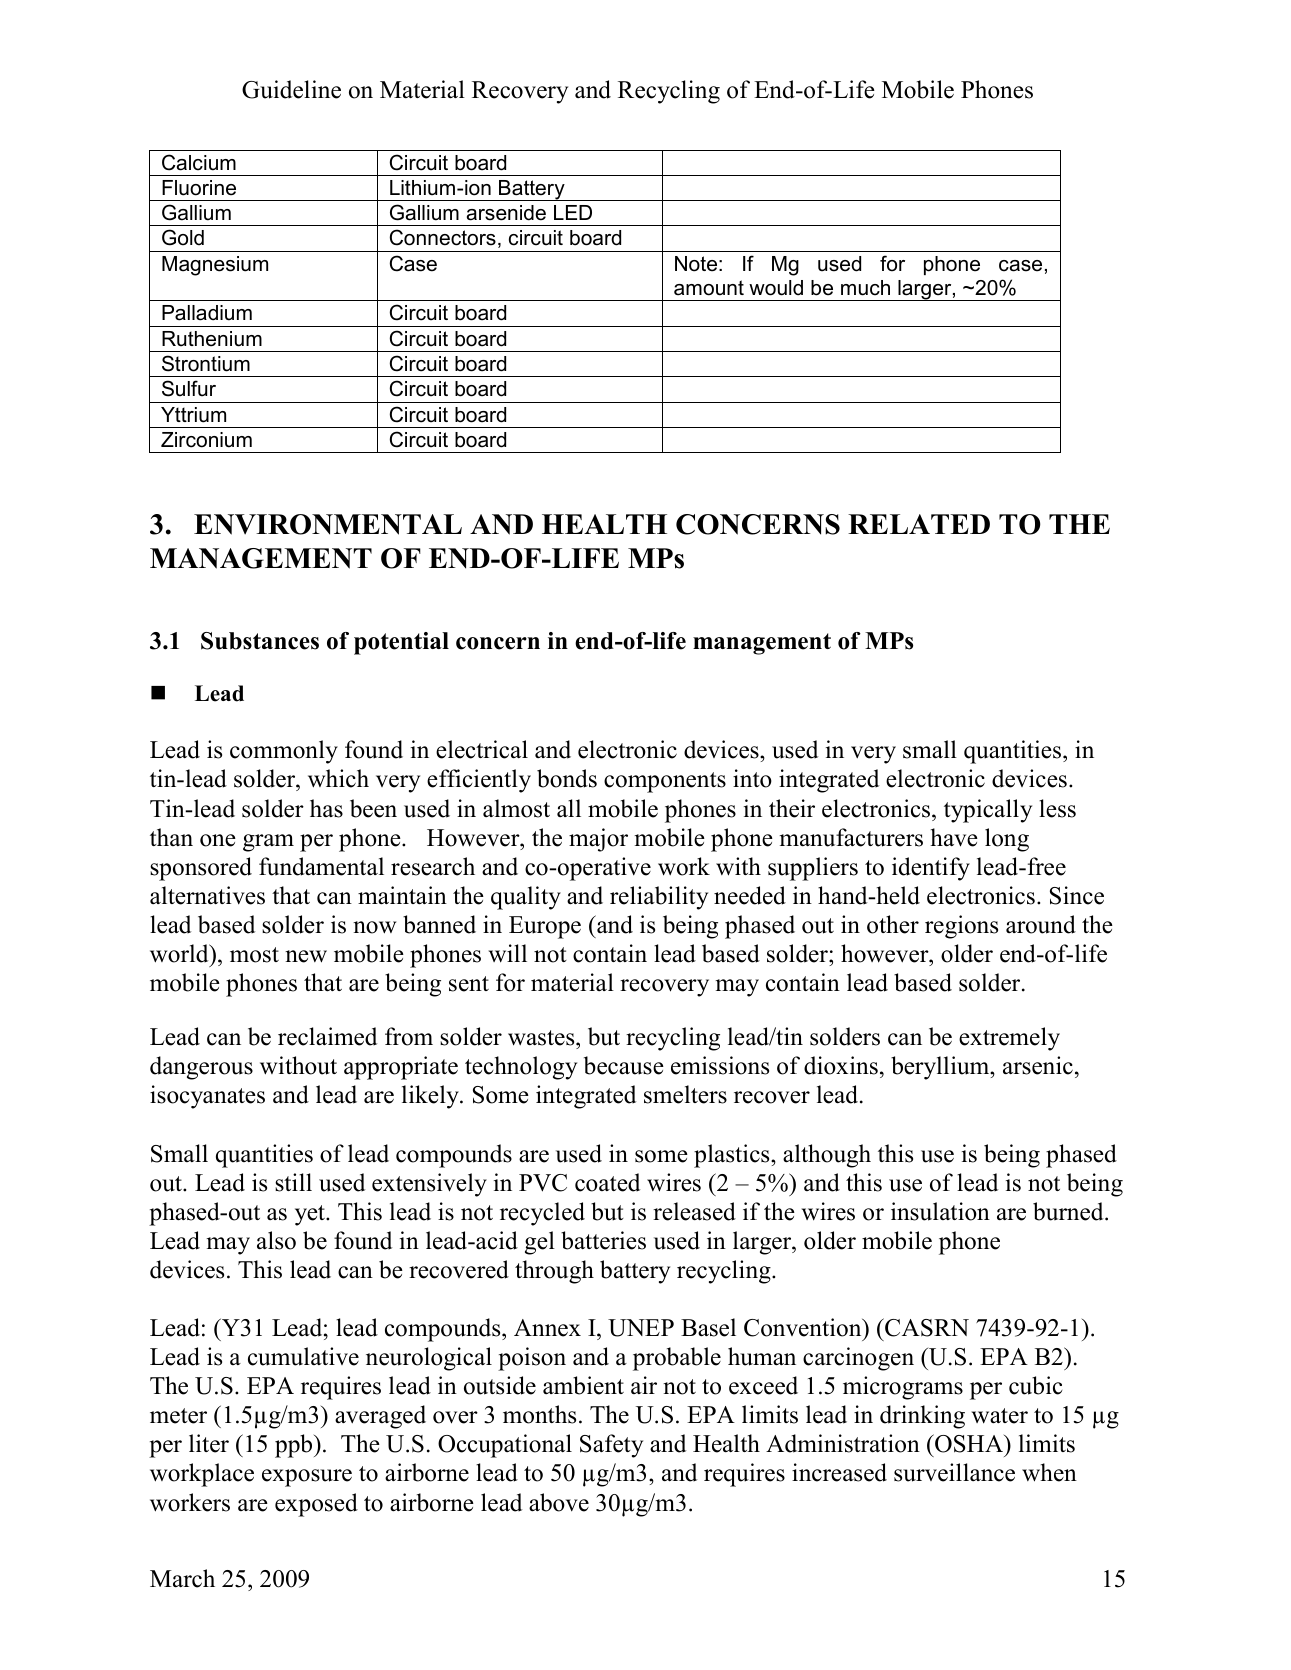 The height and width of the screenshot is (1670, 1291). Describe the element at coordinates (506, 213) in the screenshot. I see `arsenide` at that location.
